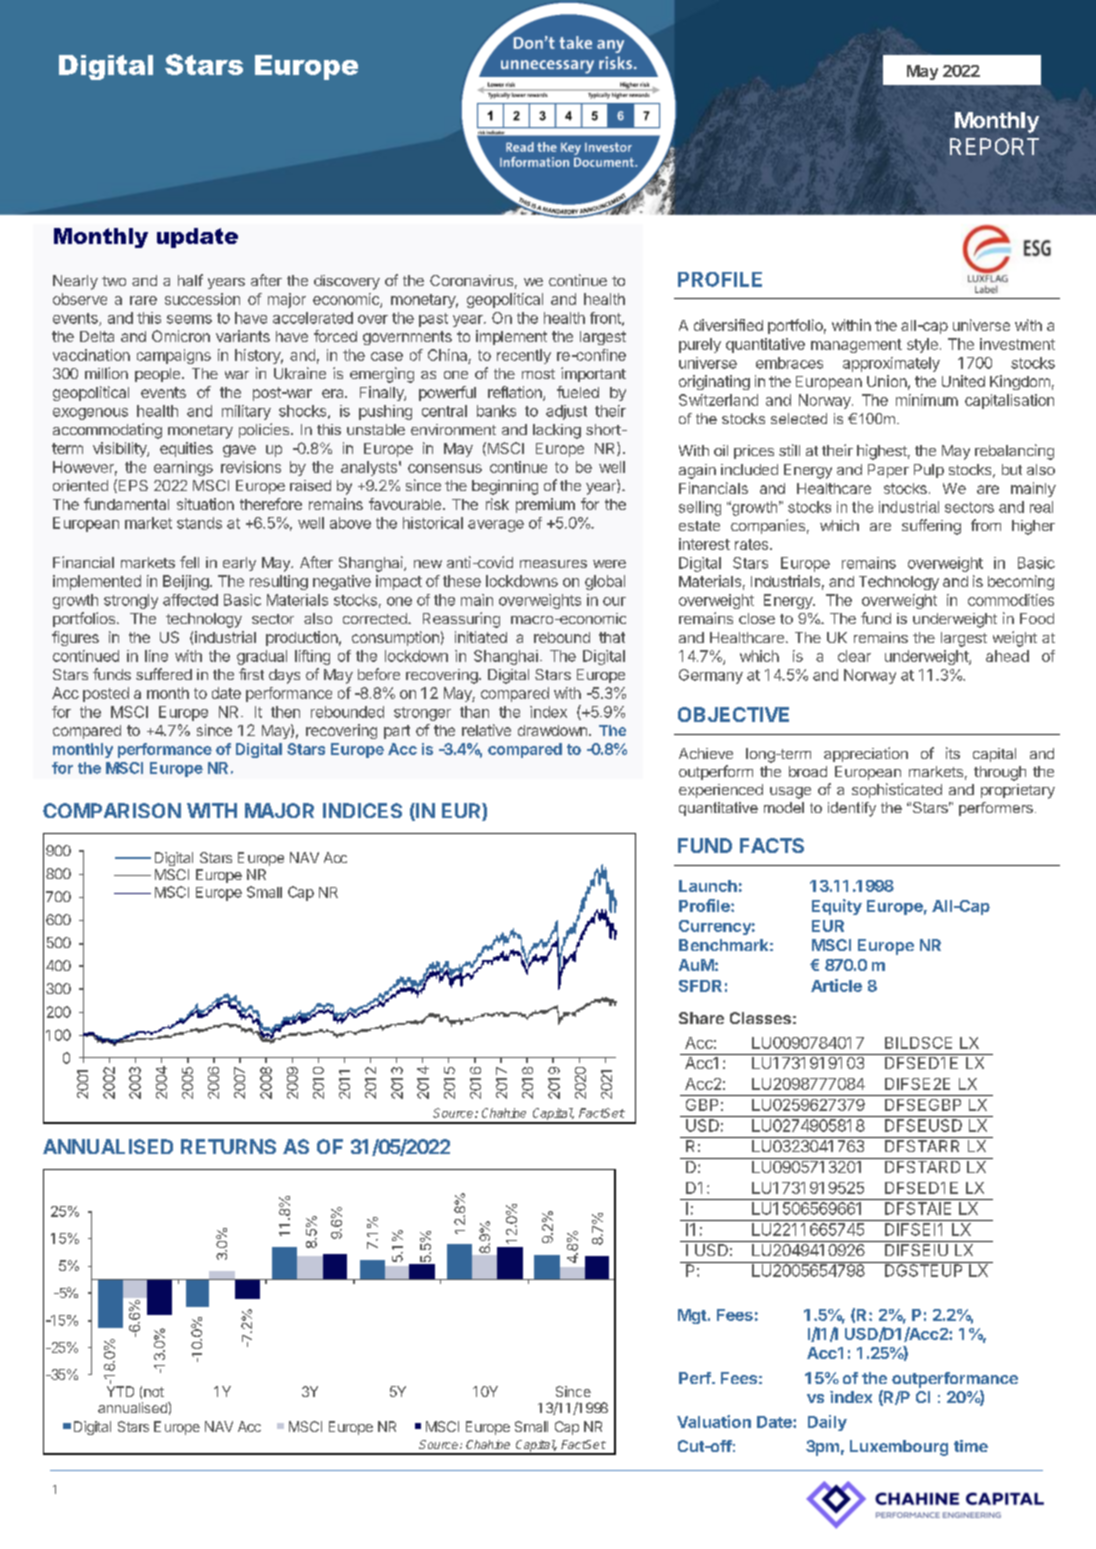 This screenshot has width=1096, height=1549. I want to click on Luxembourg, so click(899, 1448).
